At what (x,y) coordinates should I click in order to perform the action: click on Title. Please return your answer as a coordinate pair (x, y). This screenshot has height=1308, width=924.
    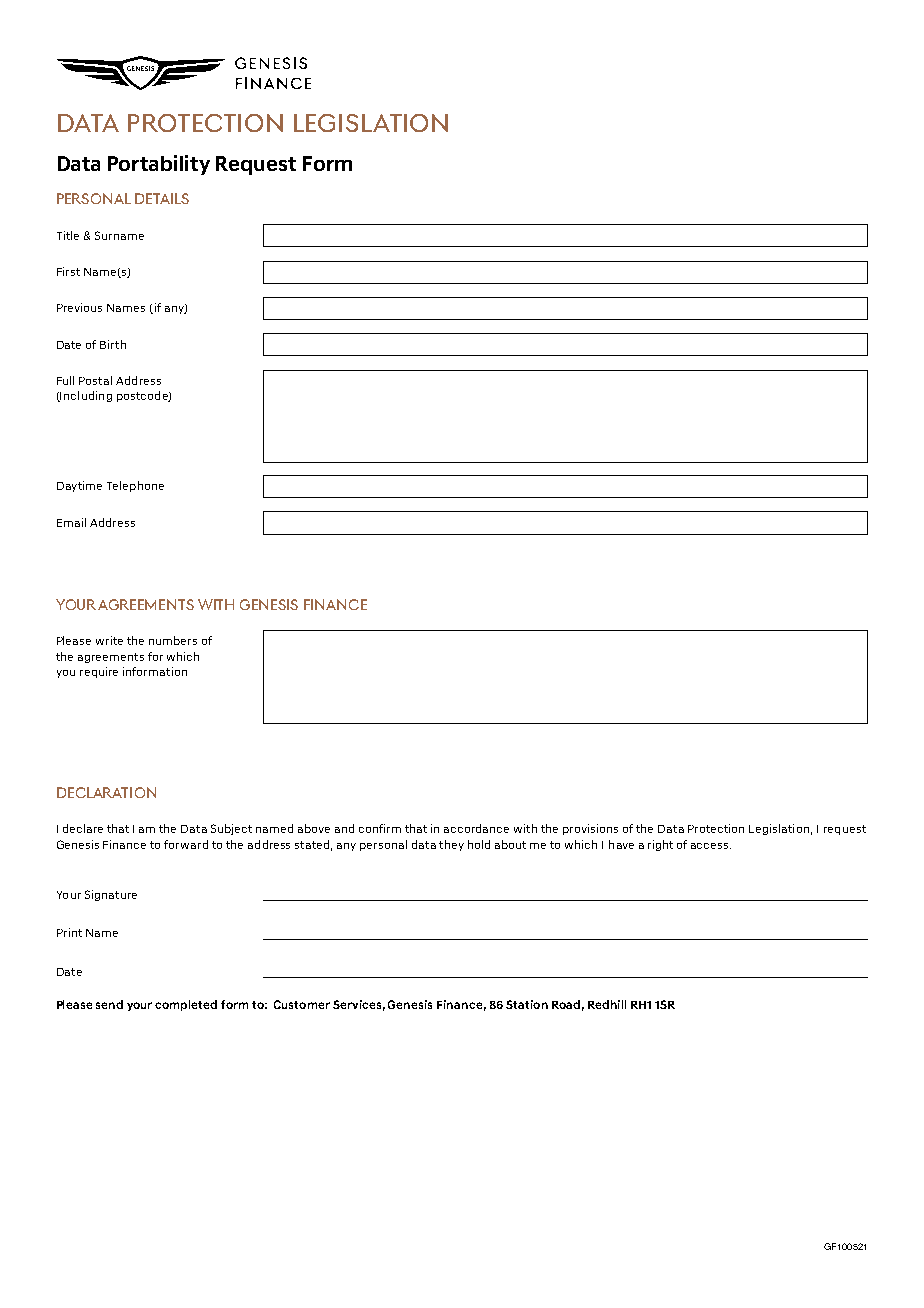
    Looking at the image, I should click on (68, 235).
